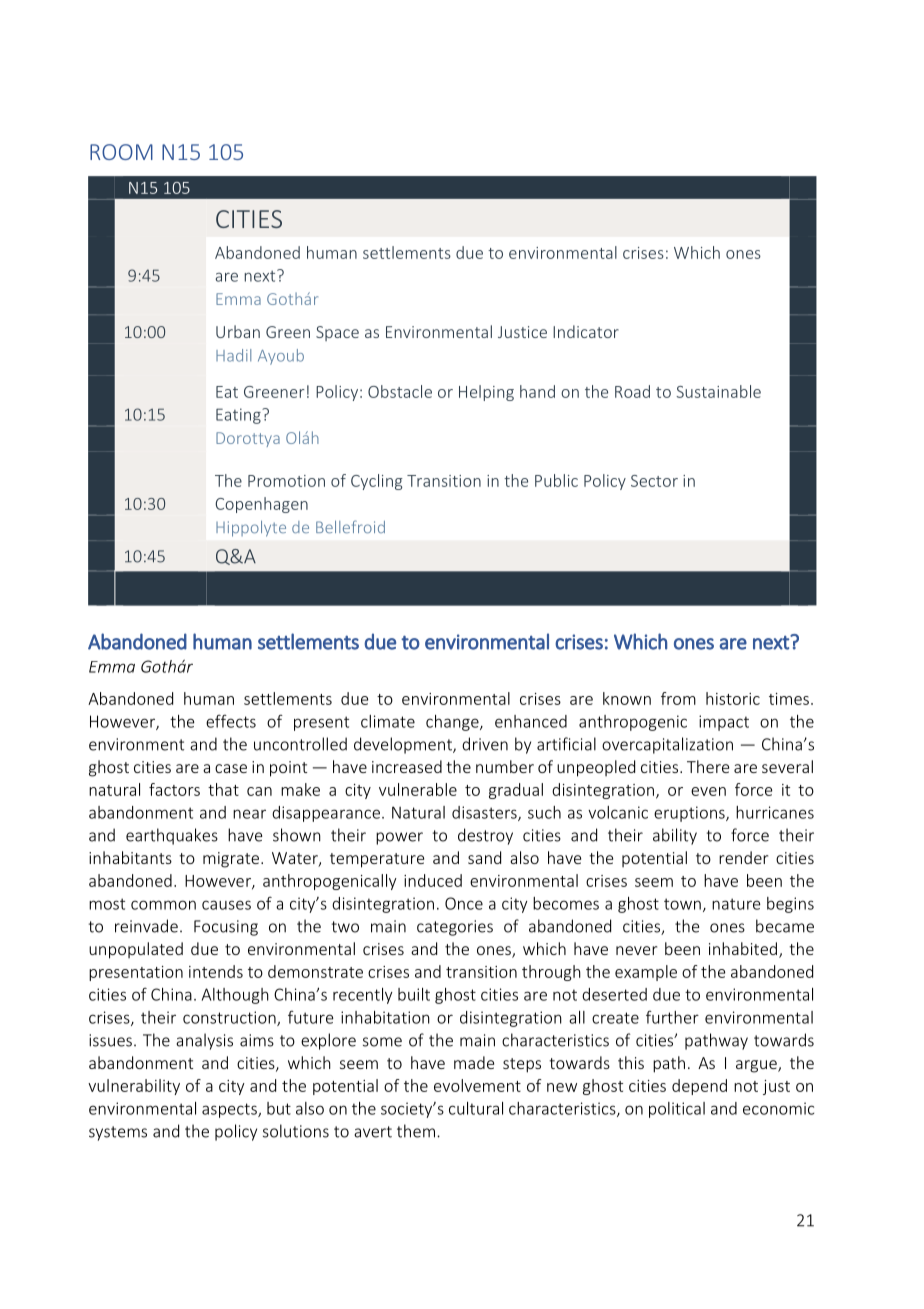 This page has width=924, height=1309. I want to click on ROOM, so click(121, 152).
